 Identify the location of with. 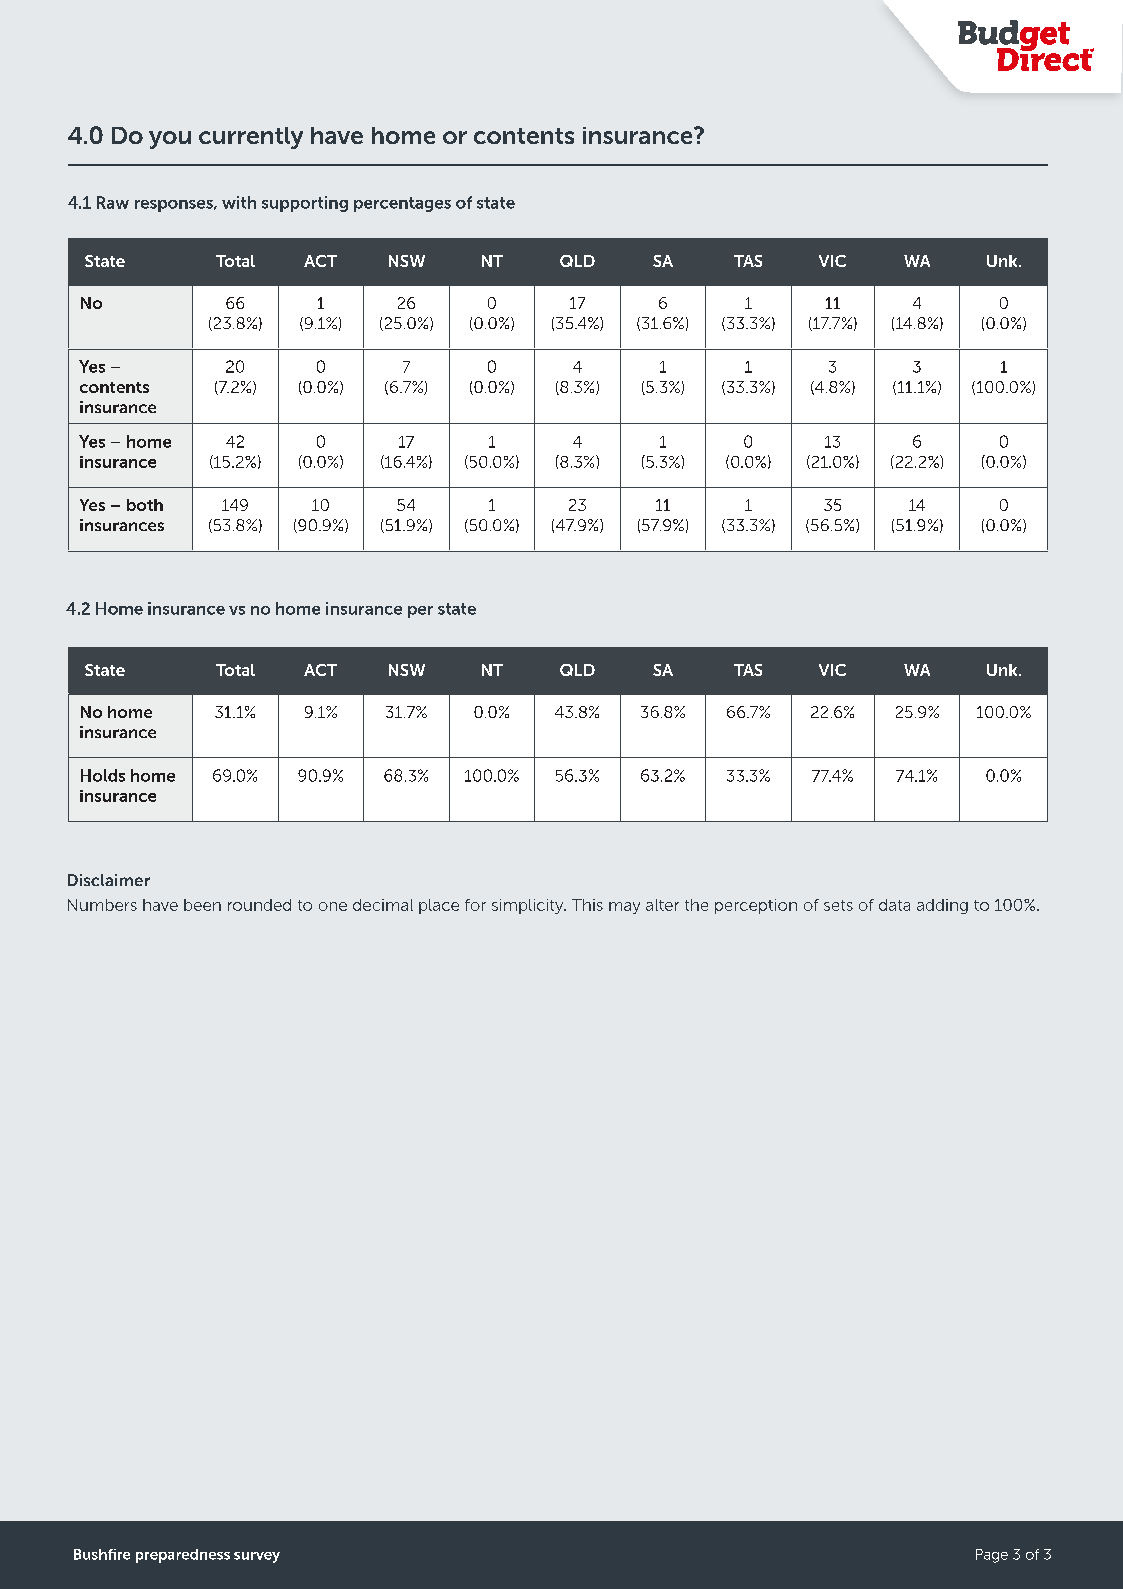
(239, 202).
